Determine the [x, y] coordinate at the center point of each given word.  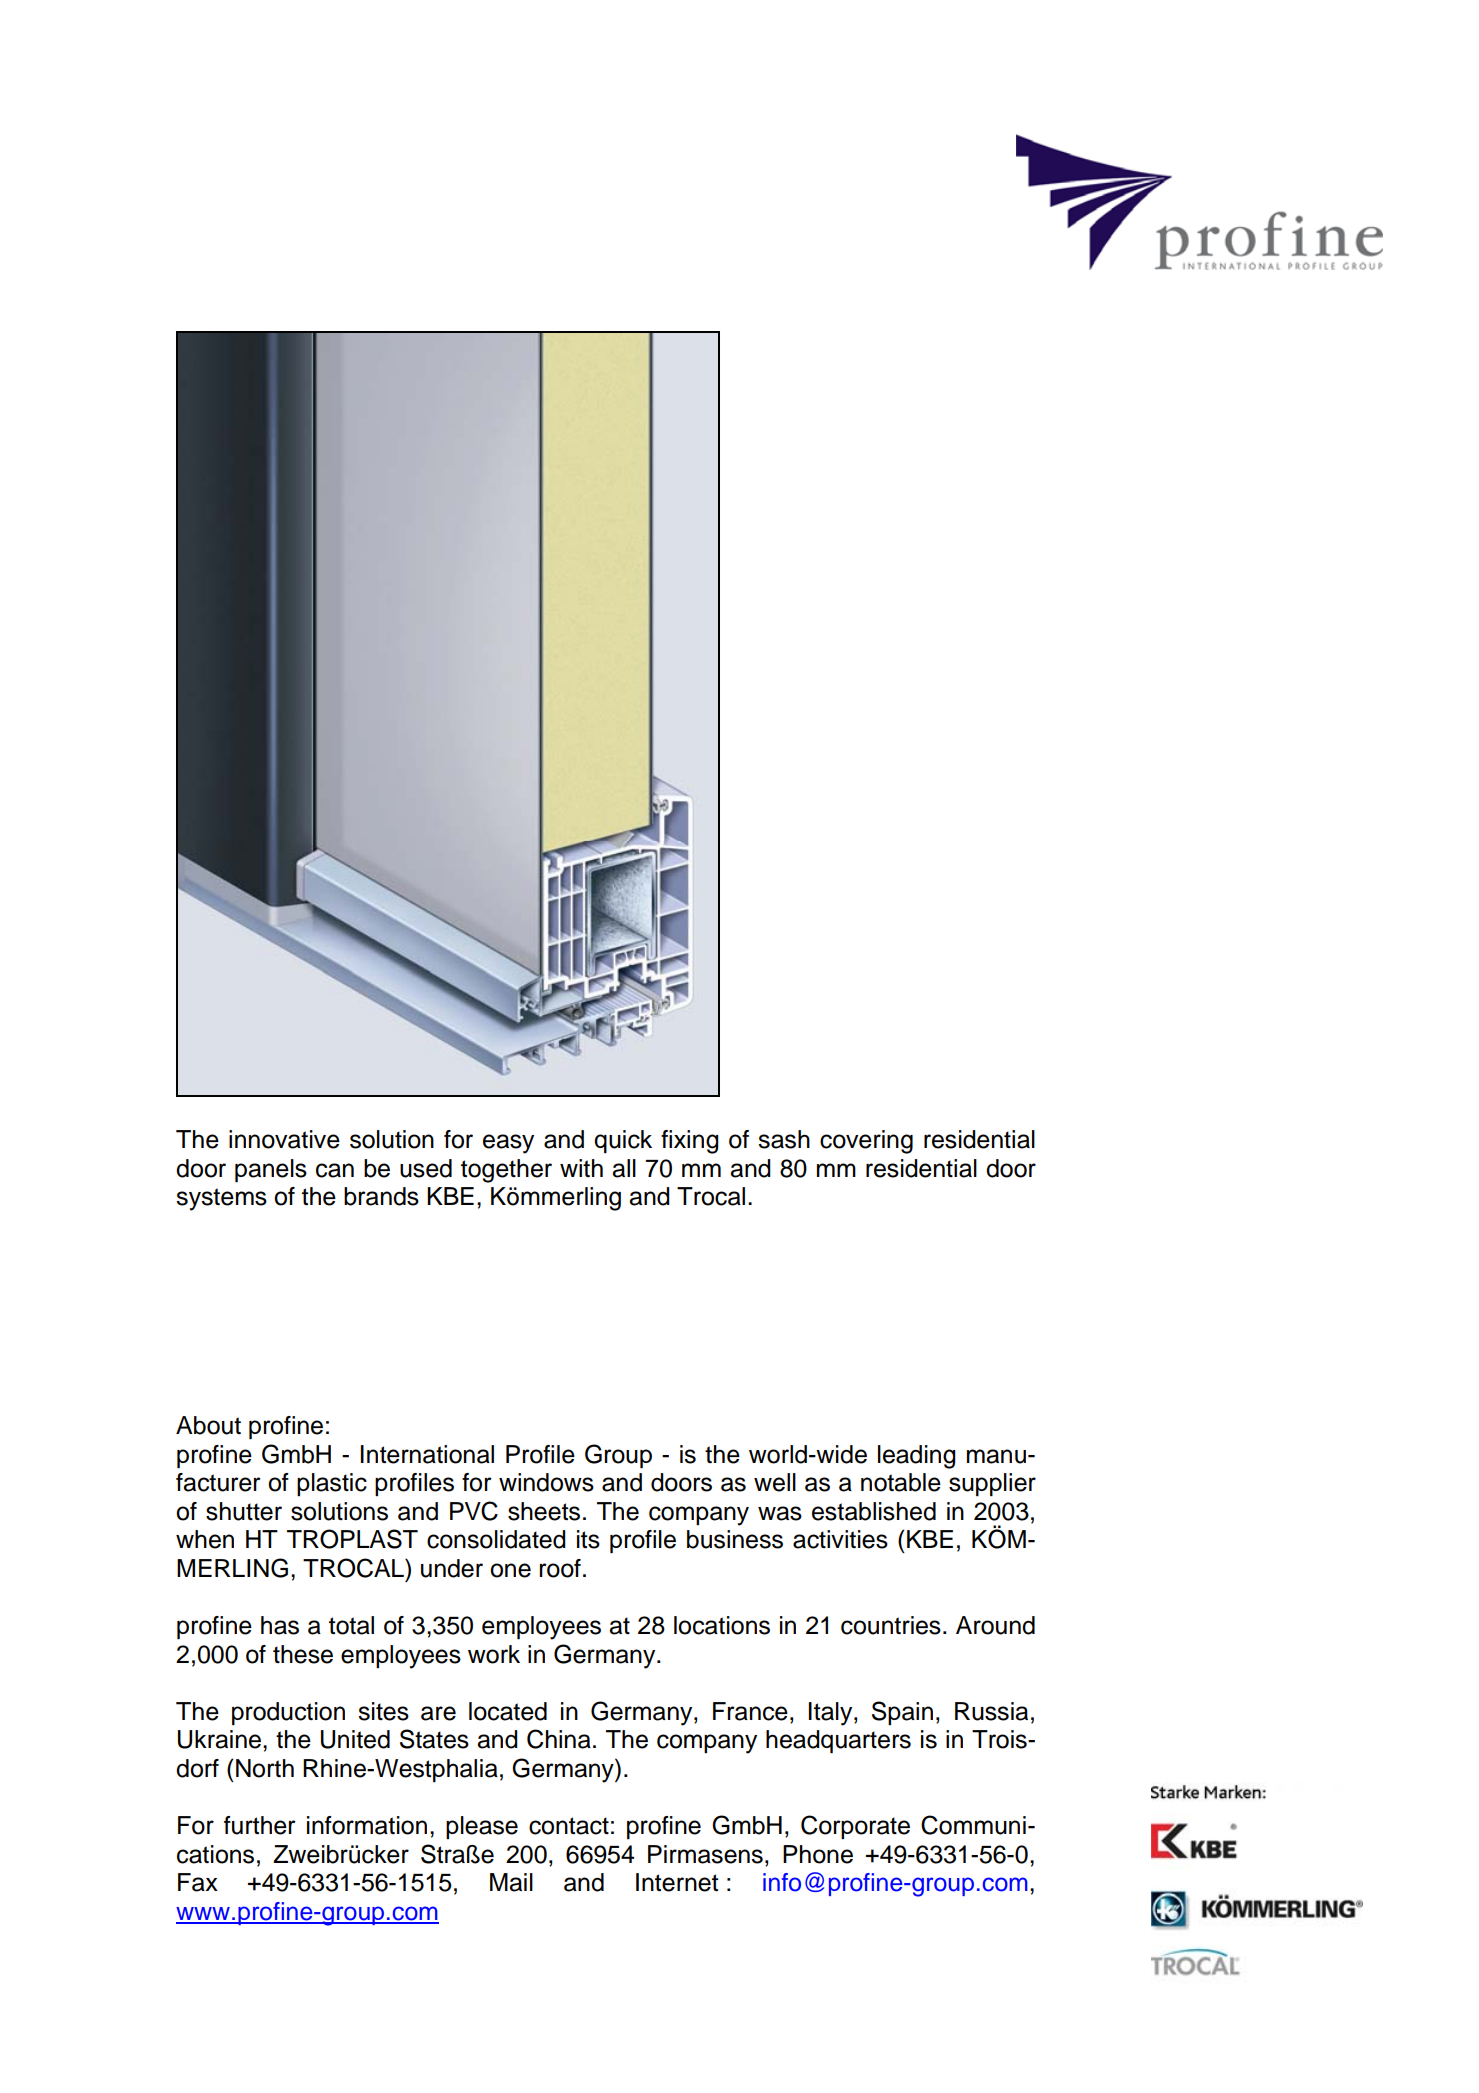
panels [271, 1170]
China [559, 1739]
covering [866, 1142]
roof [560, 1568]
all [624, 1168]
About [208, 1425]
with [581, 1168]
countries [891, 1625]
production [288, 1713]
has [280, 1625]
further [260, 1825]
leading [917, 1457]
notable [901, 1482]
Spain [902, 1713]
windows [546, 1482]
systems [221, 1199]
